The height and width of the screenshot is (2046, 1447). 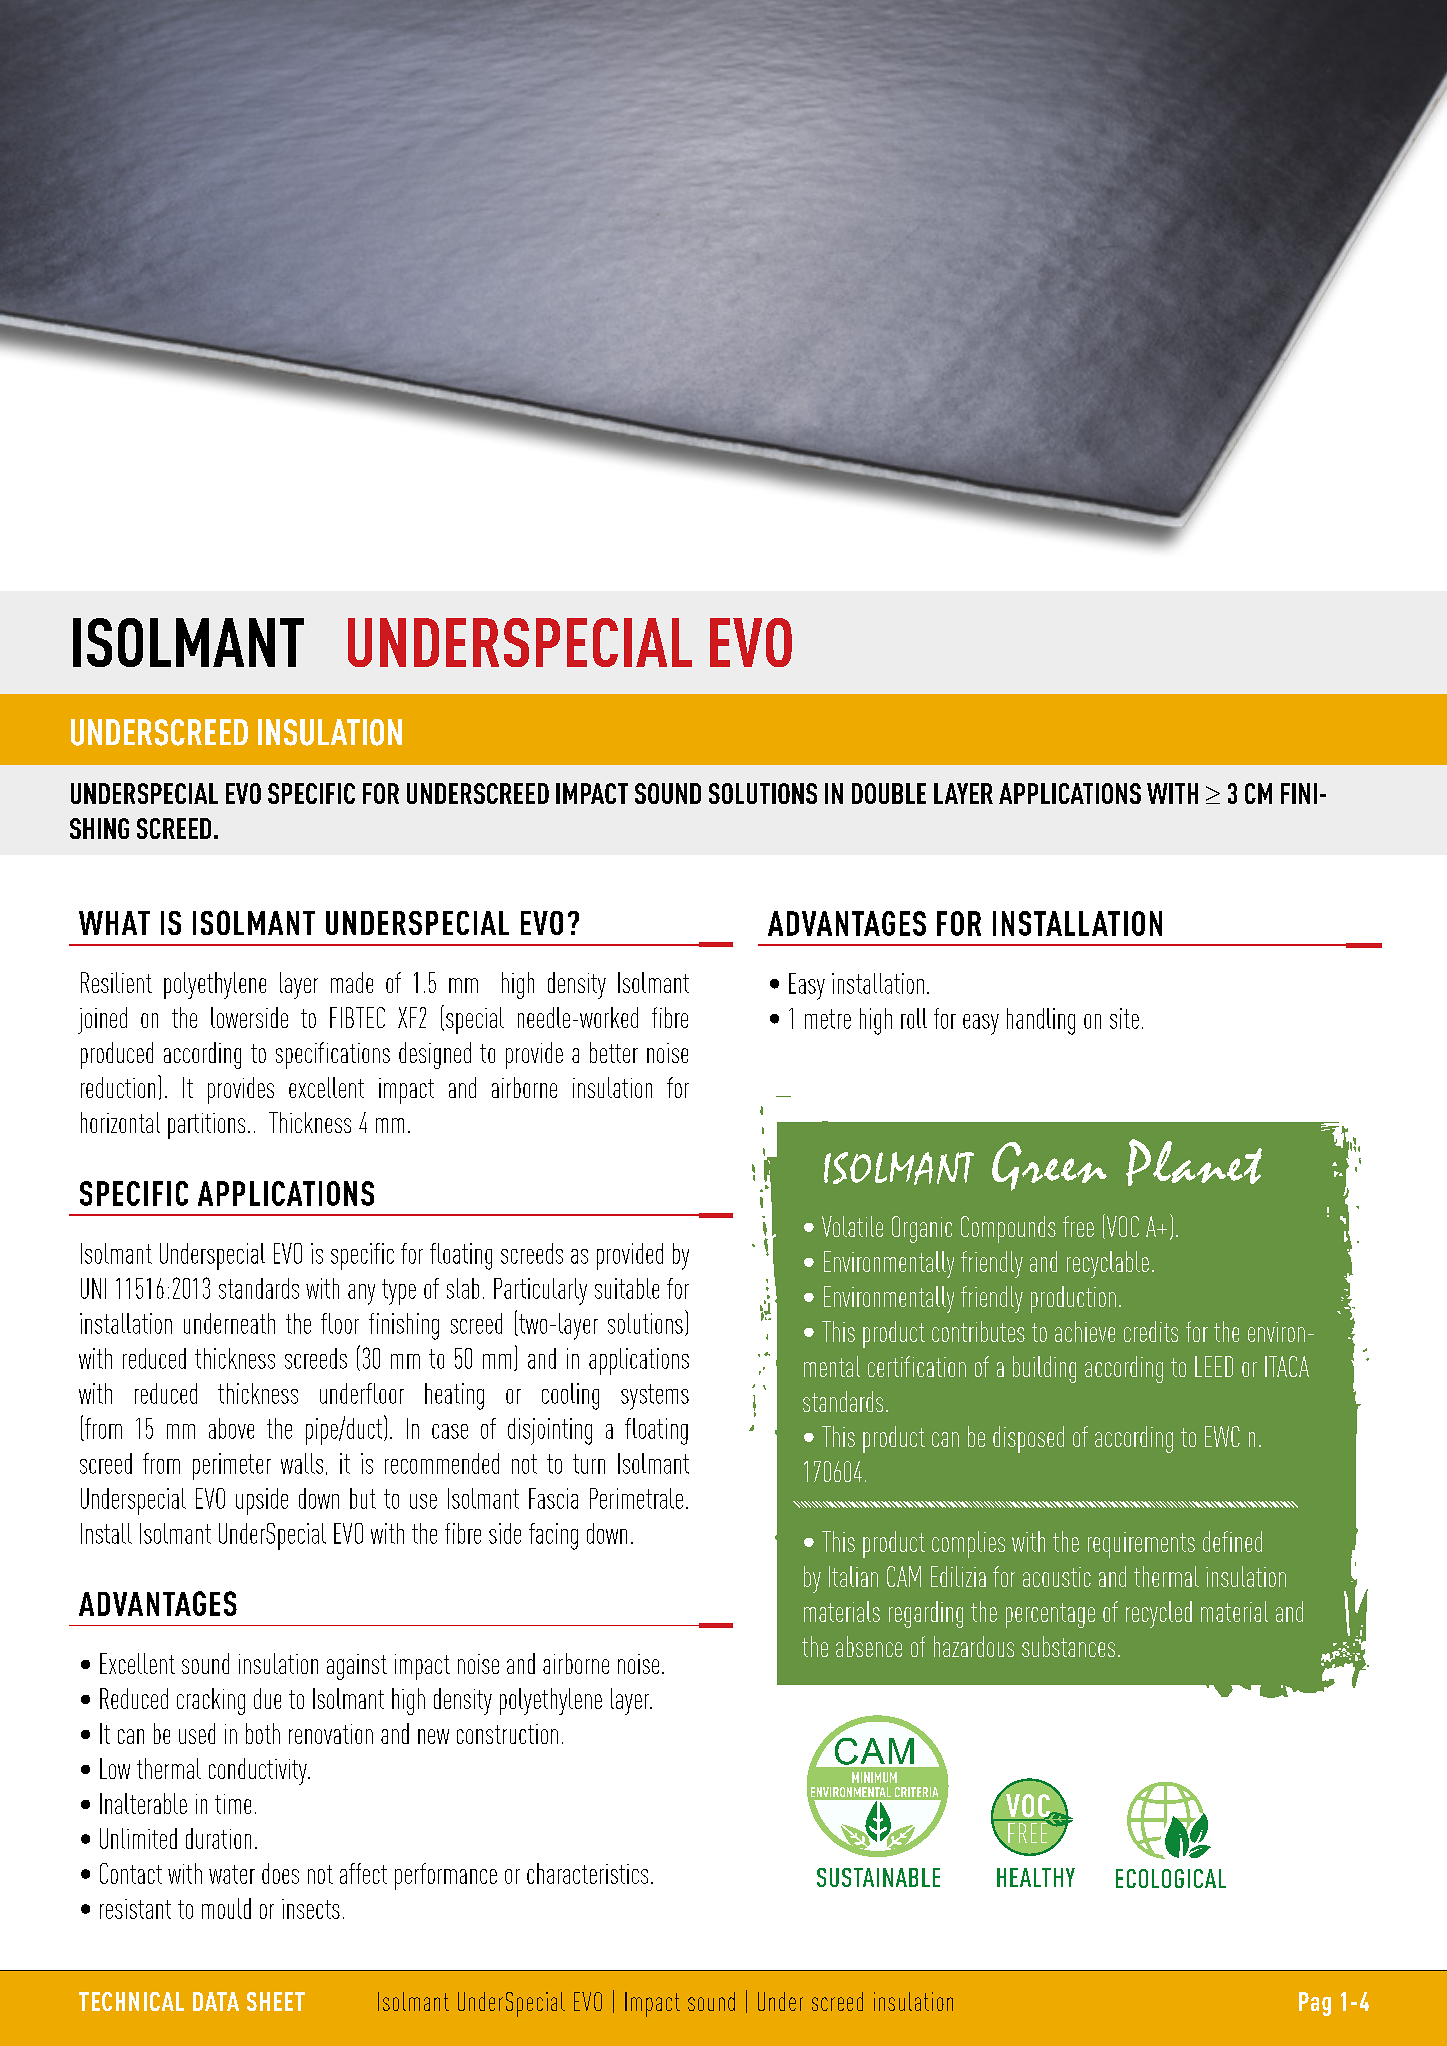 I want to click on DATA, so click(x=216, y=2001).
